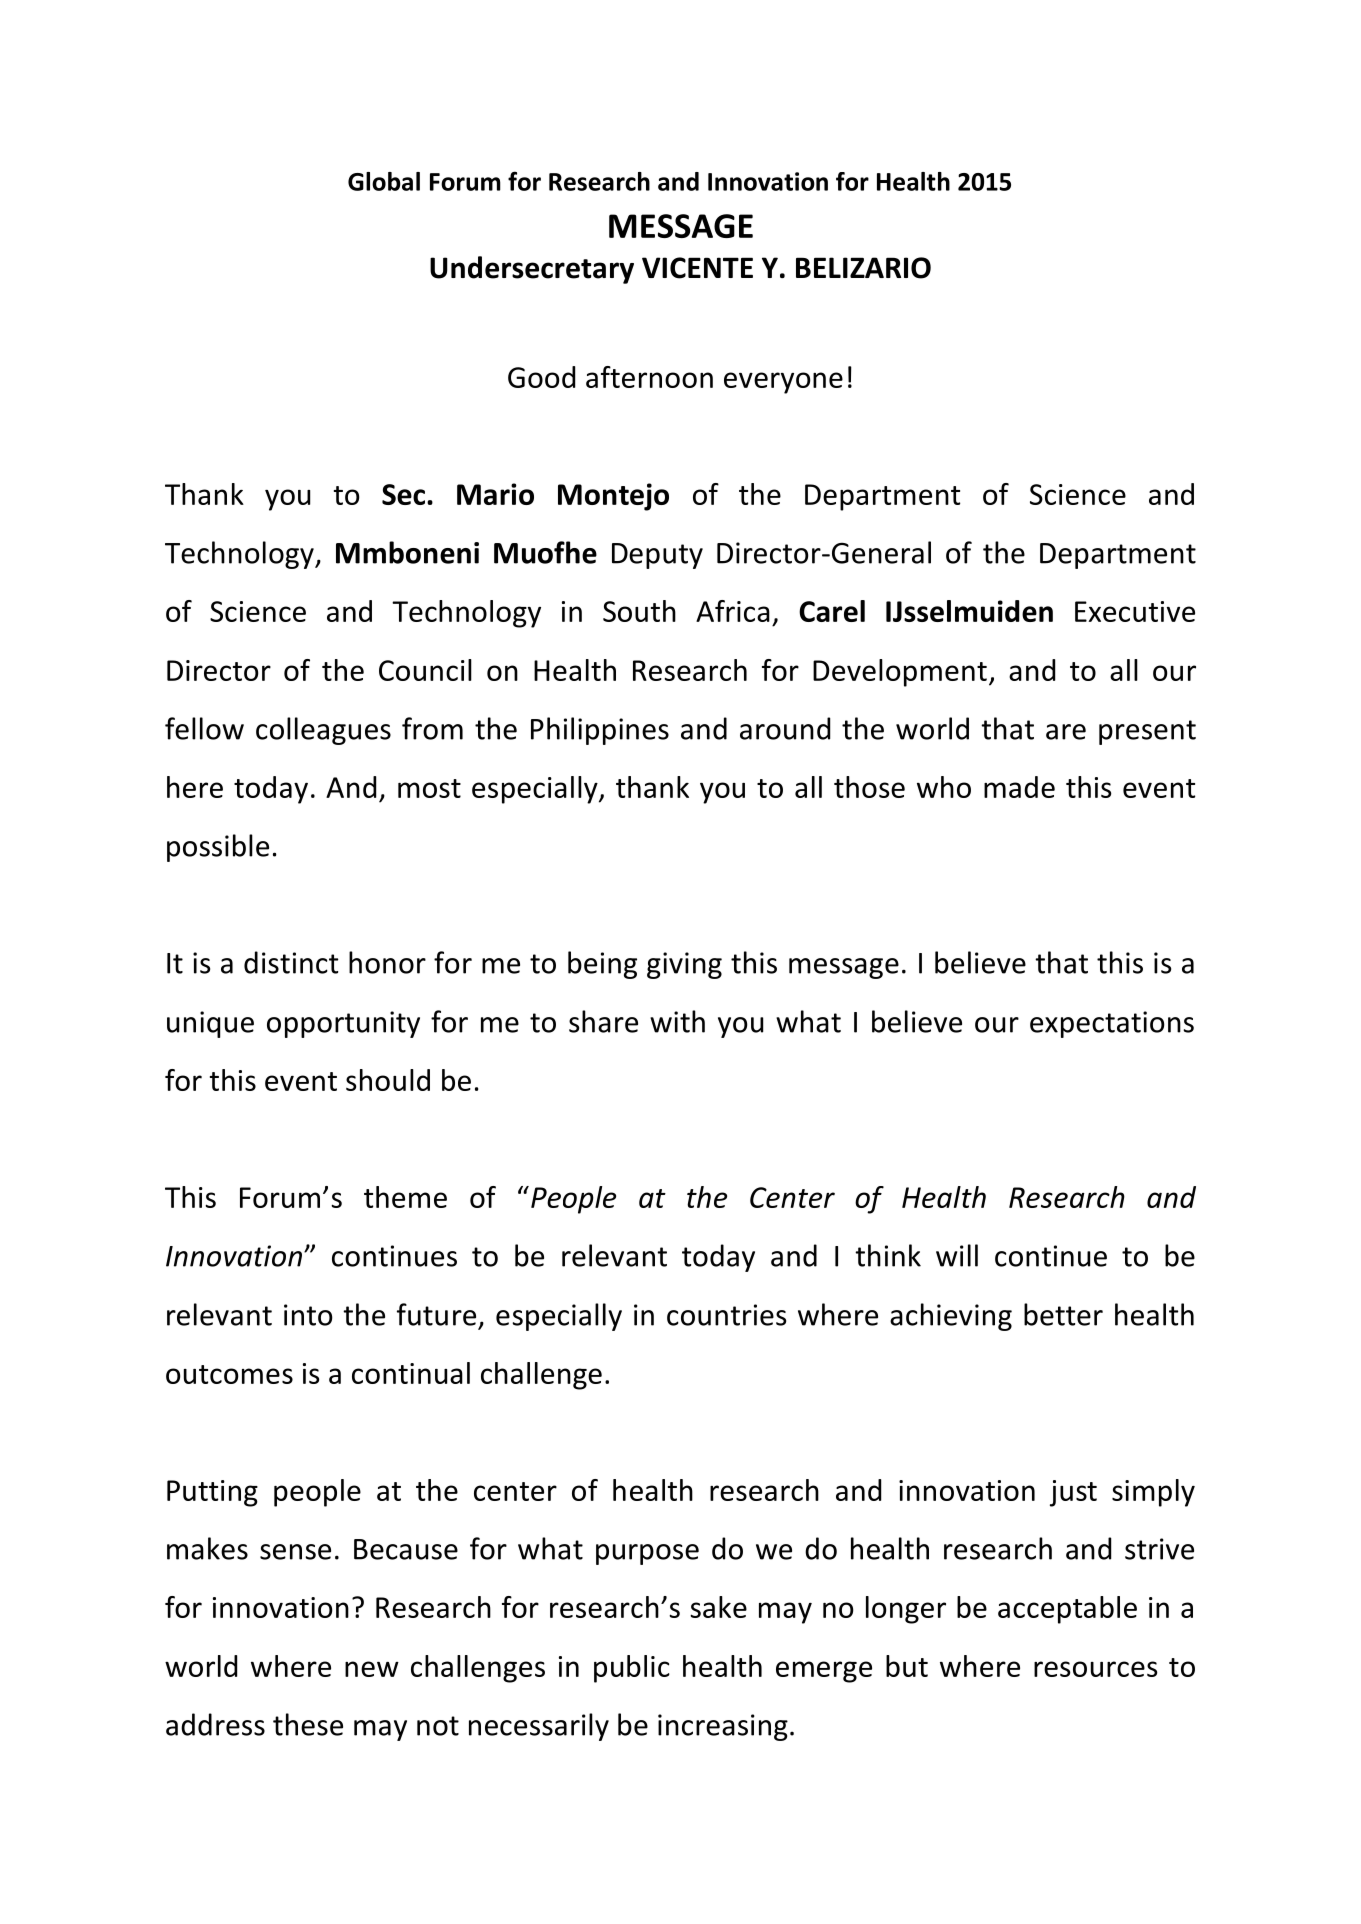 The width and height of the document is (1361, 1924). I want to click on better, so click(1063, 1314).
